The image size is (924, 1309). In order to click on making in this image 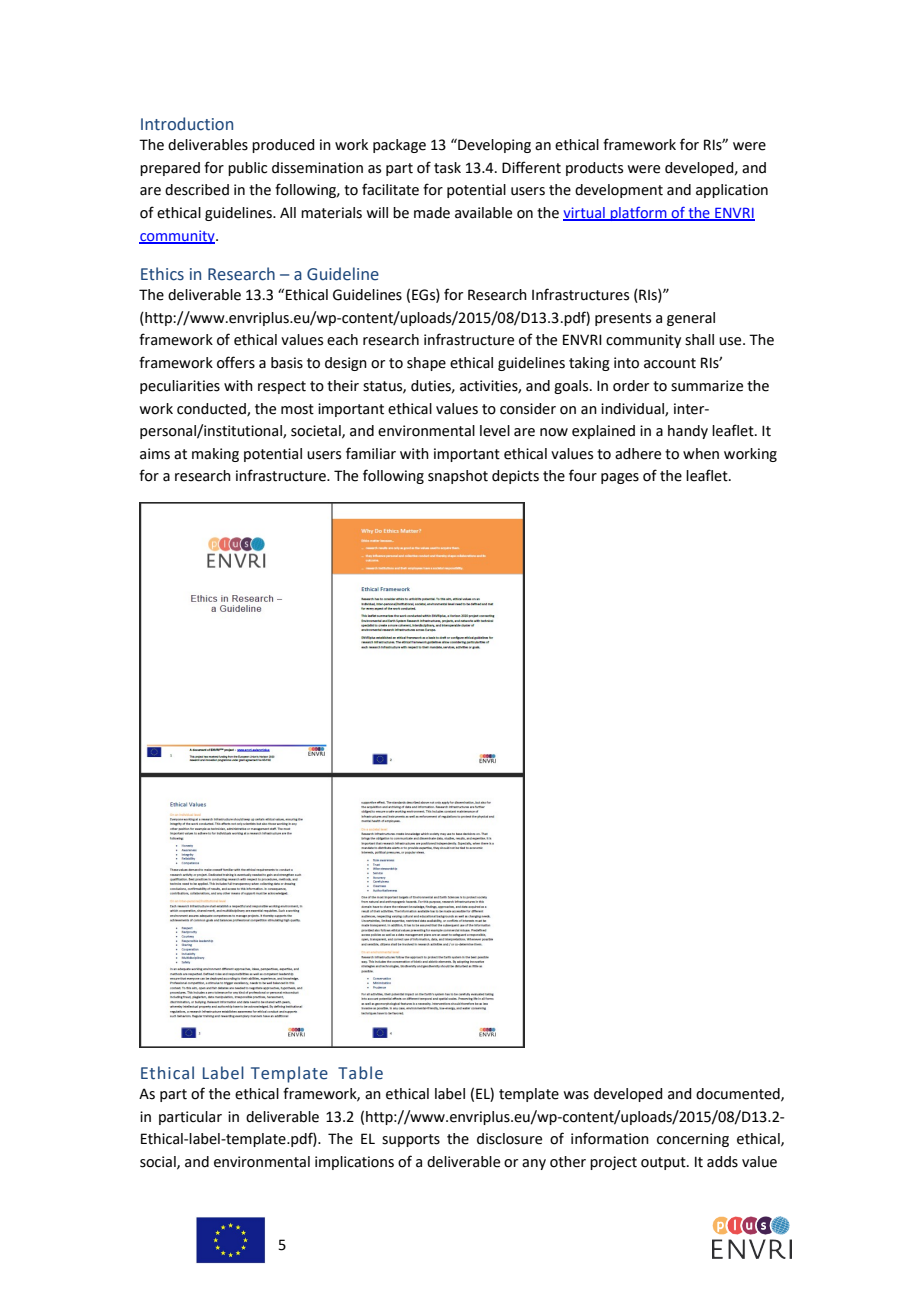, I will do `click(215, 455)`.
